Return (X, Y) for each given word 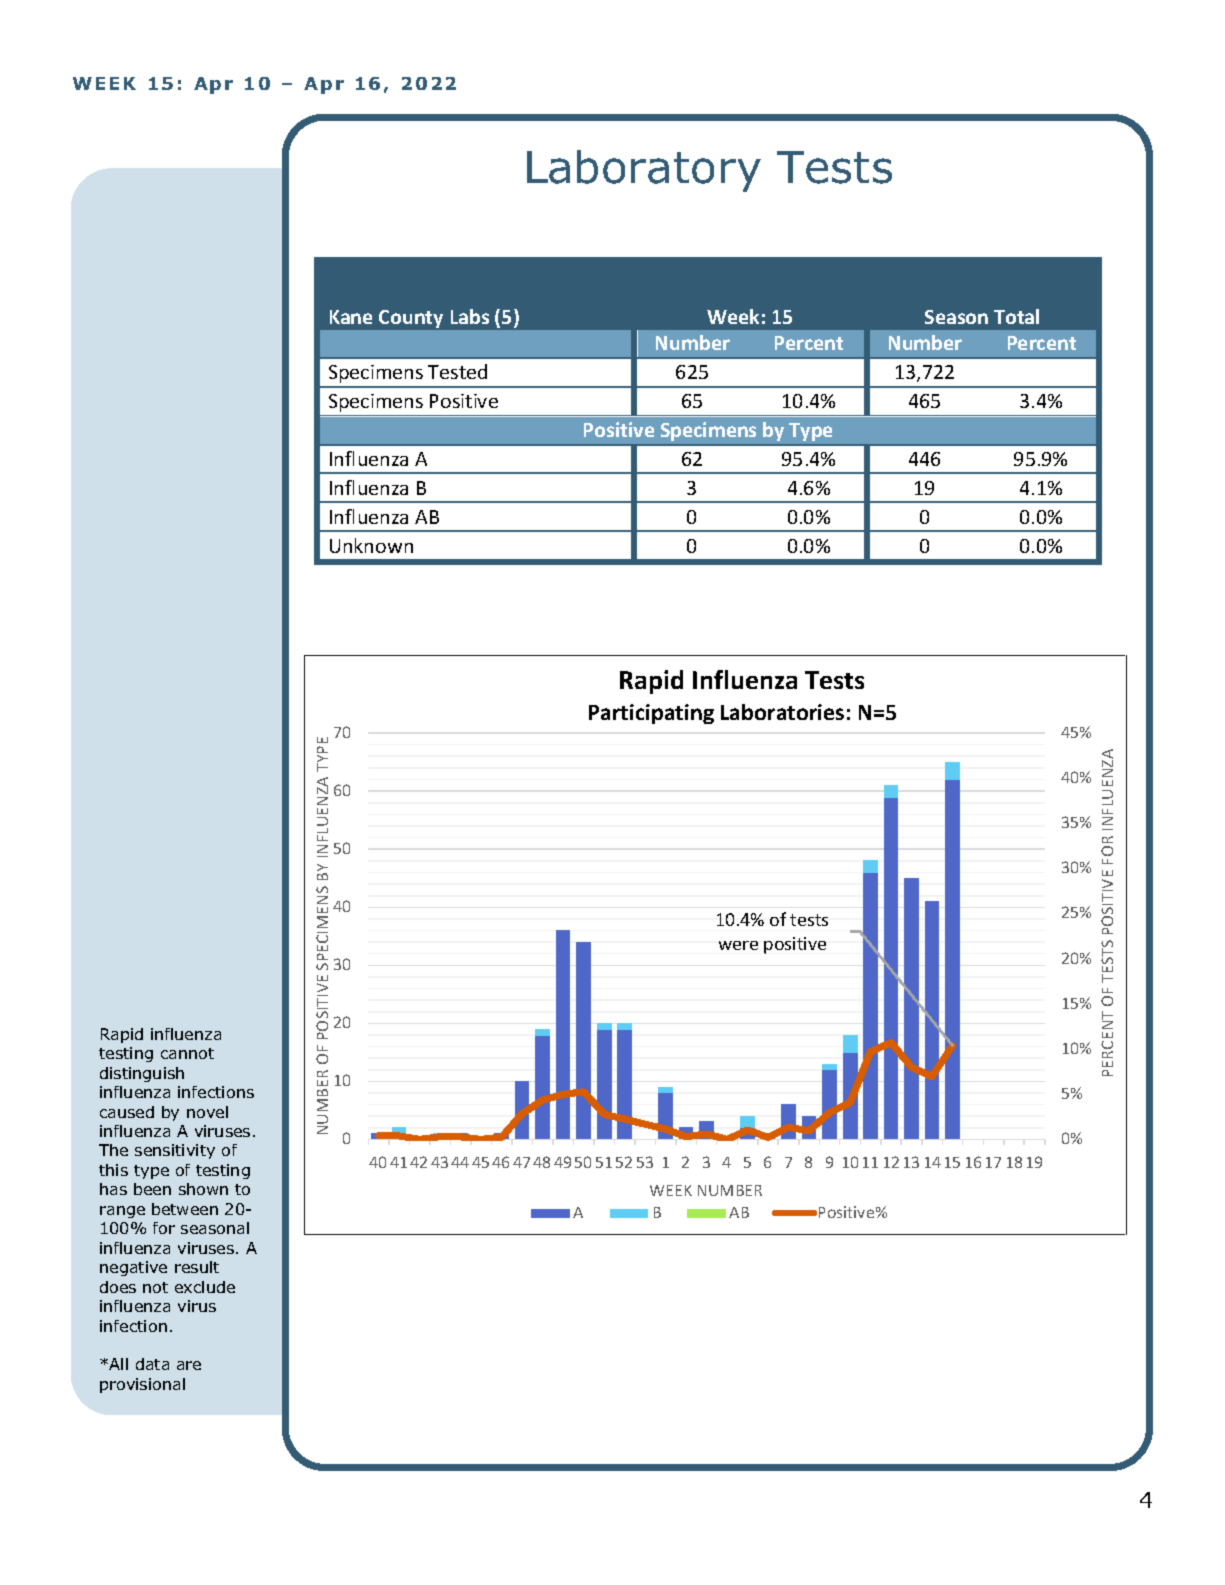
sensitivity (175, 1151)
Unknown (371, 545)
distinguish (142, 1074)
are (189, 1365)
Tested (457, 371)
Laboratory (644, 171)
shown (203, 1189)
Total (1016, 316)
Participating (651, 714)
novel (207, 1112)
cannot (187, 1053)
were (738, 945)
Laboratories (782, 712)
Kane (351, 317)
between (185, 1209)
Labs (470, 316)
